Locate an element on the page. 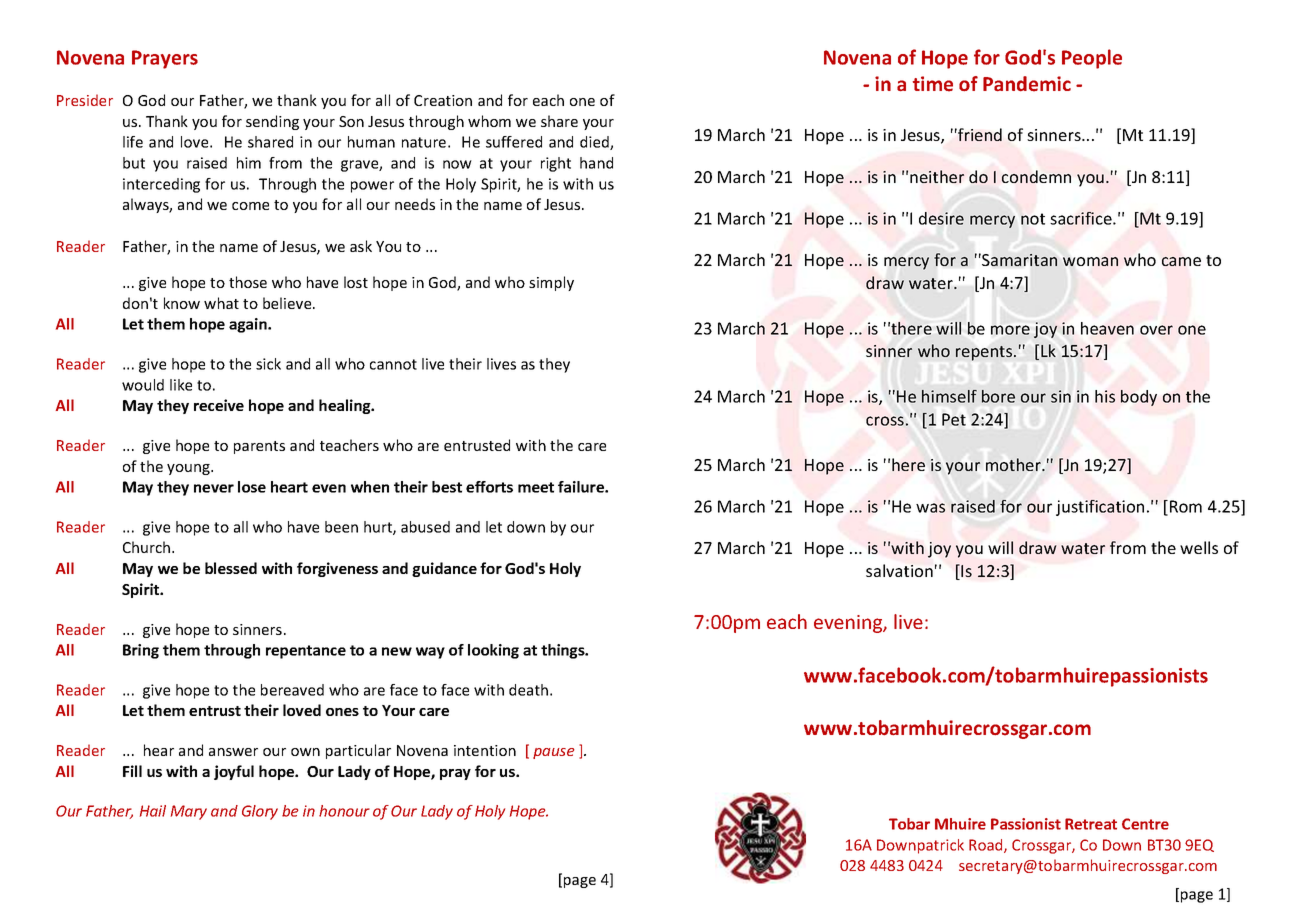 The width and height of the document is (1308, 924). mother is located at coordinates (1014, 464).
